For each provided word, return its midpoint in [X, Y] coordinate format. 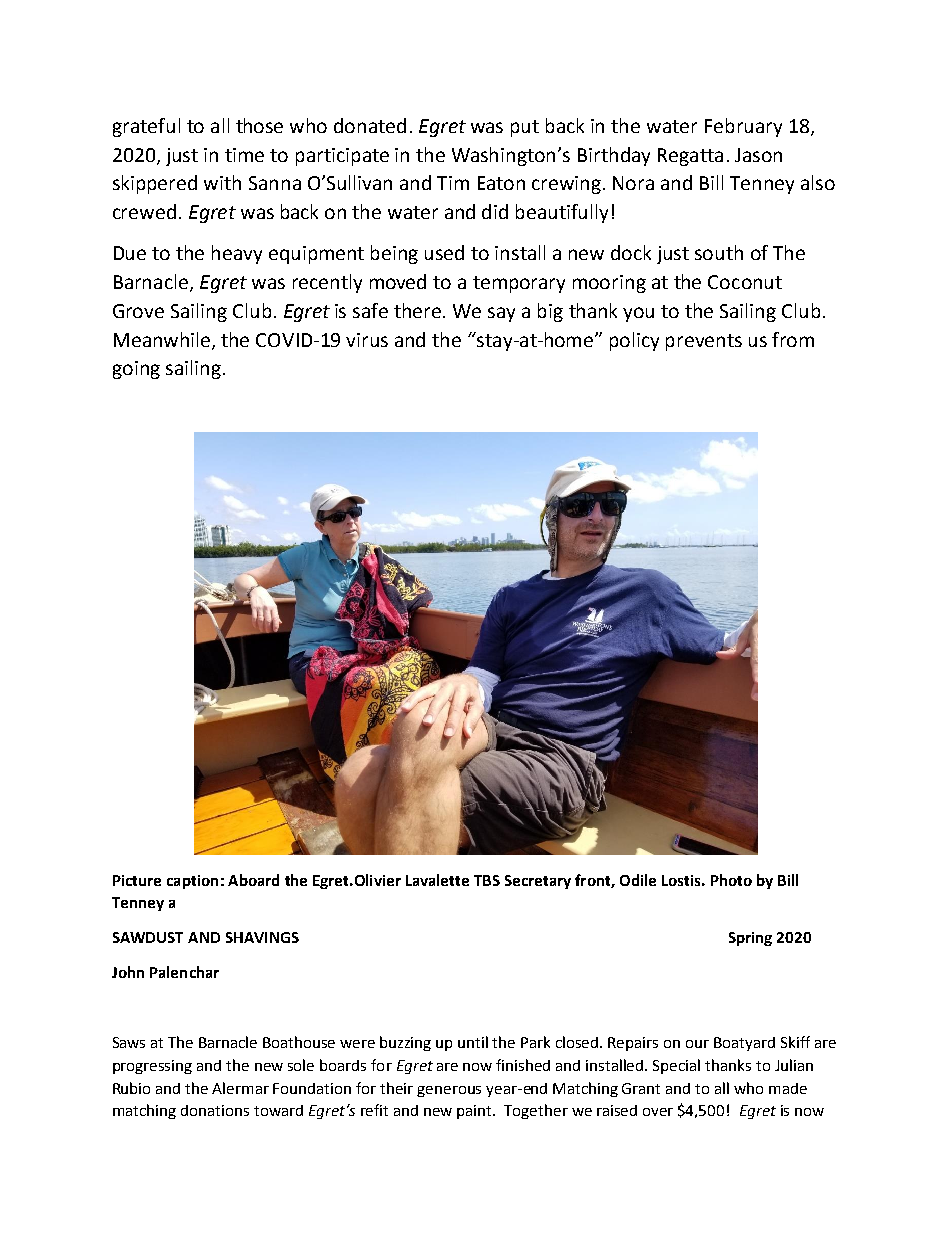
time [244, 155]
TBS [487, 880]
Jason [758, 155]
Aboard [253, 880]
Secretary [538, 882]
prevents [704, 342]
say [501, 314]
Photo [731, 880]
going [136, 370]
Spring [750, 939]
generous [449, 1091]
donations [215, 1110]
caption [192, 882]
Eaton [501, 183]
